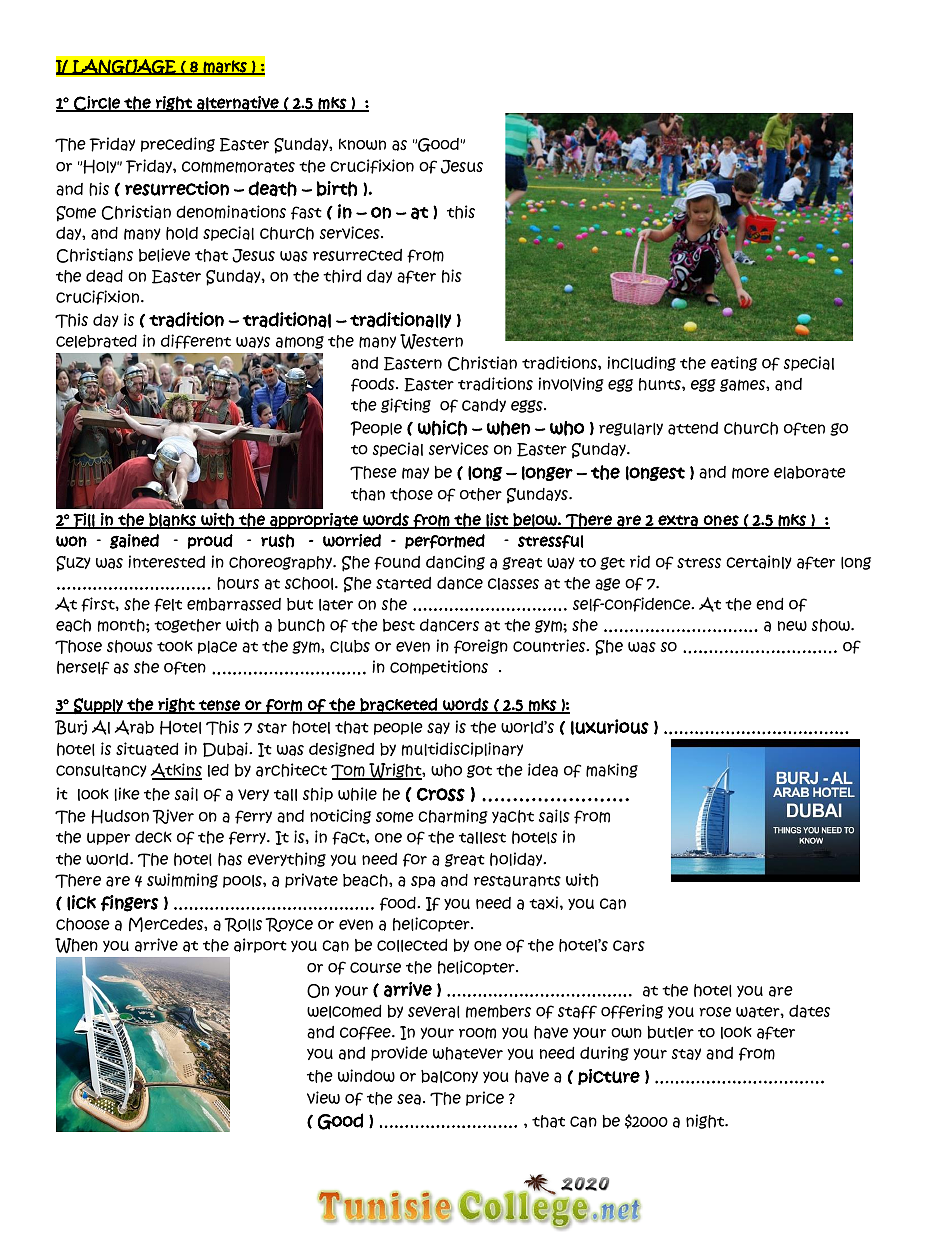  What do you see at coordinates (409, 1099) in the screenshot?
I see `sea` at bounding box center [409, 1099].
